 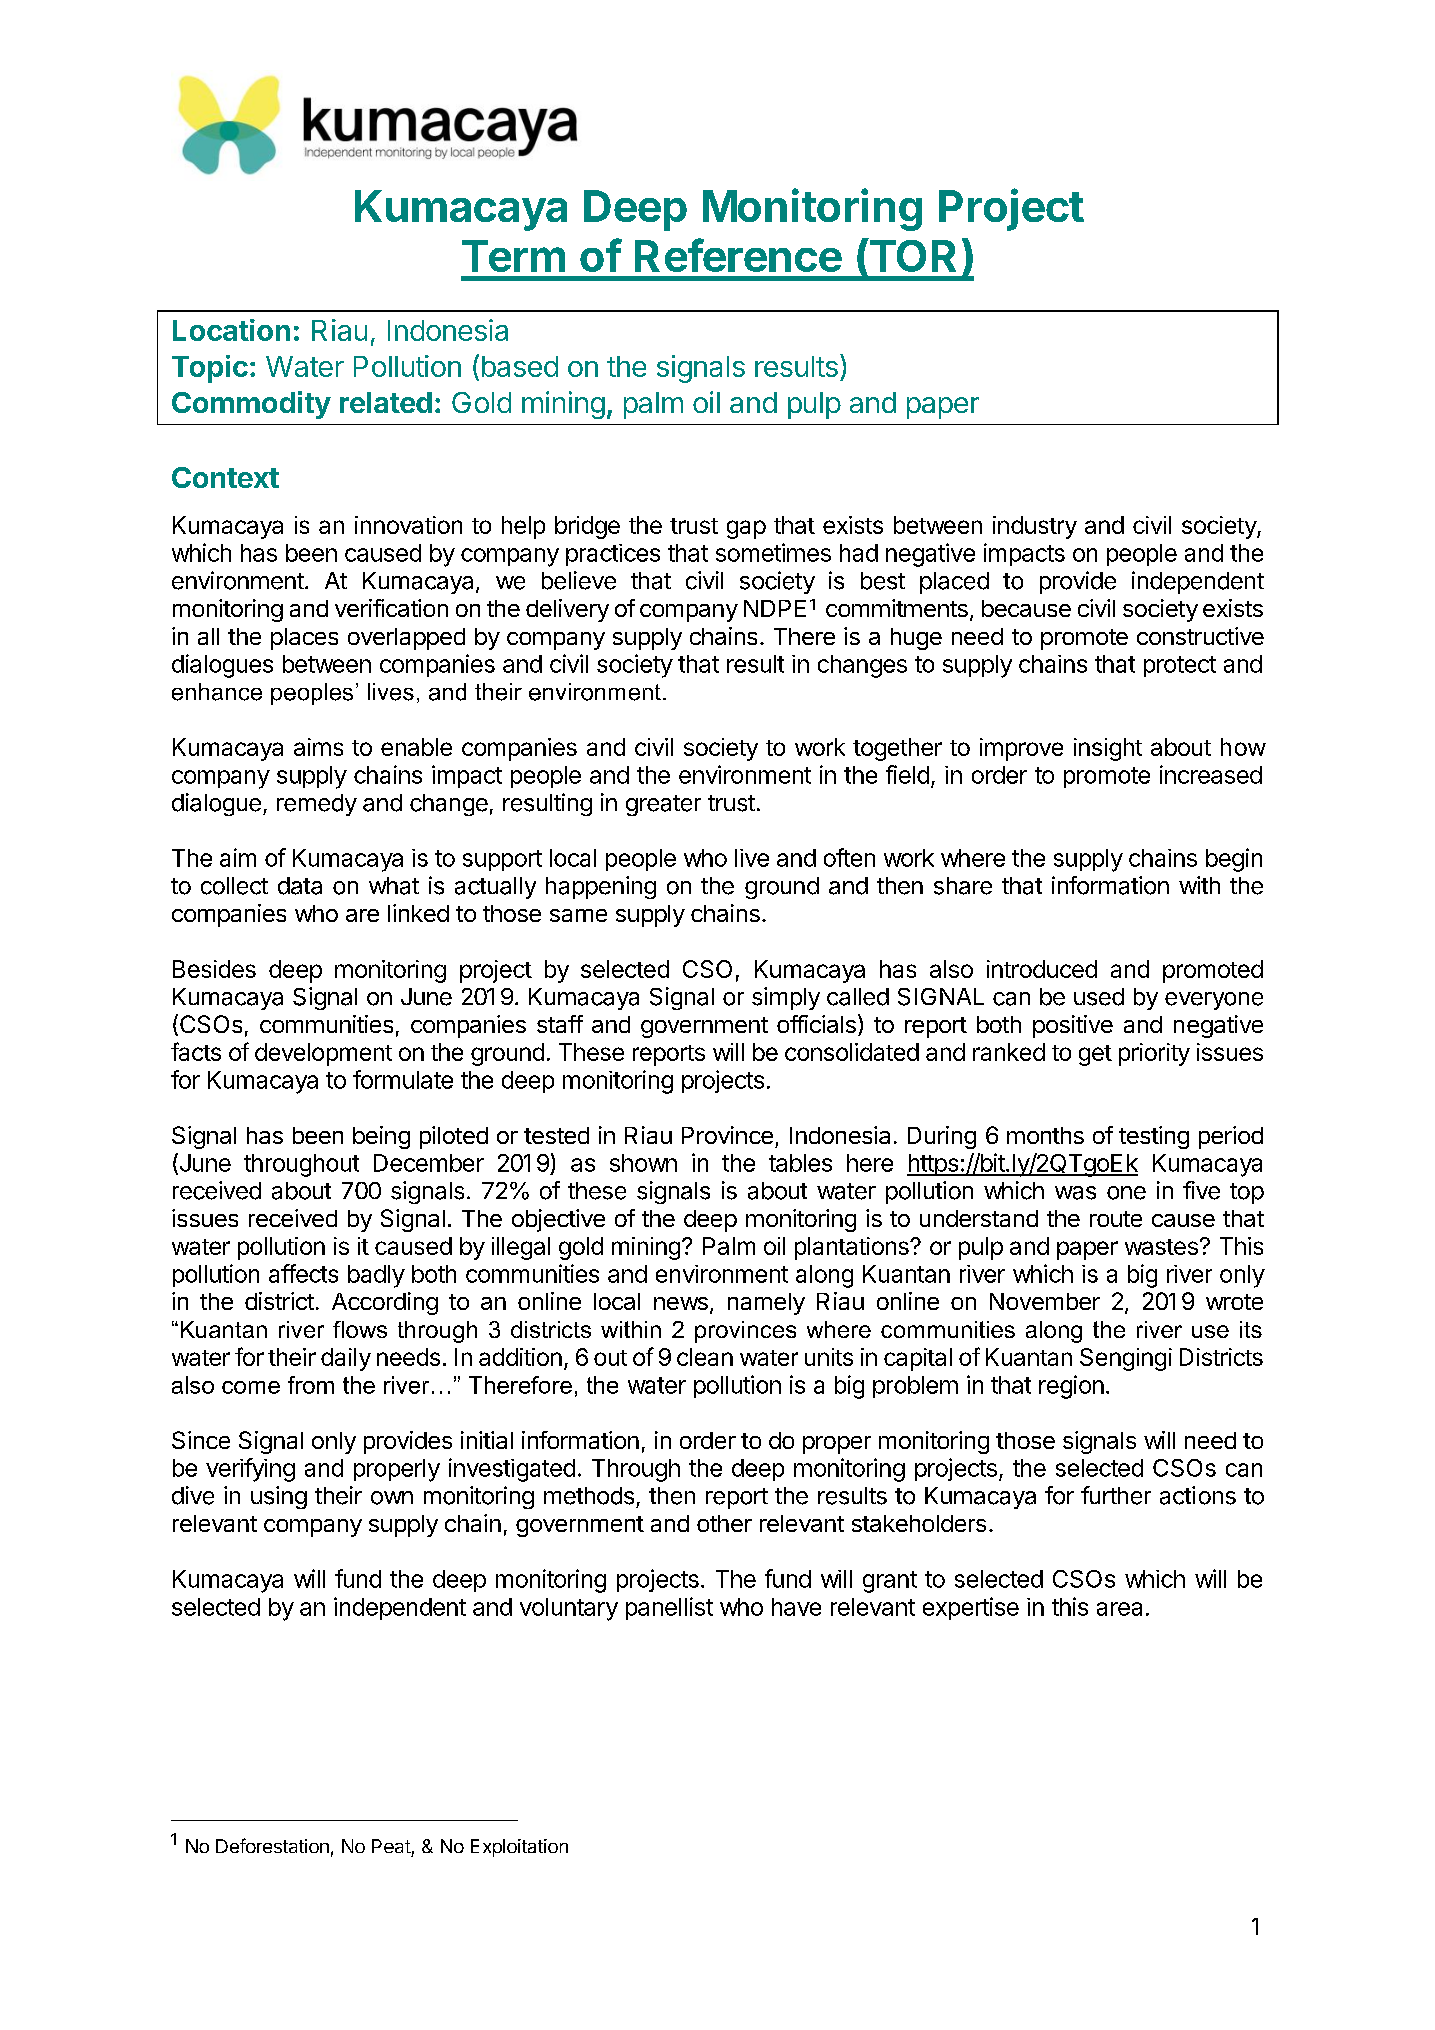 I want to click on November, so click(x=1045, y=1301).
